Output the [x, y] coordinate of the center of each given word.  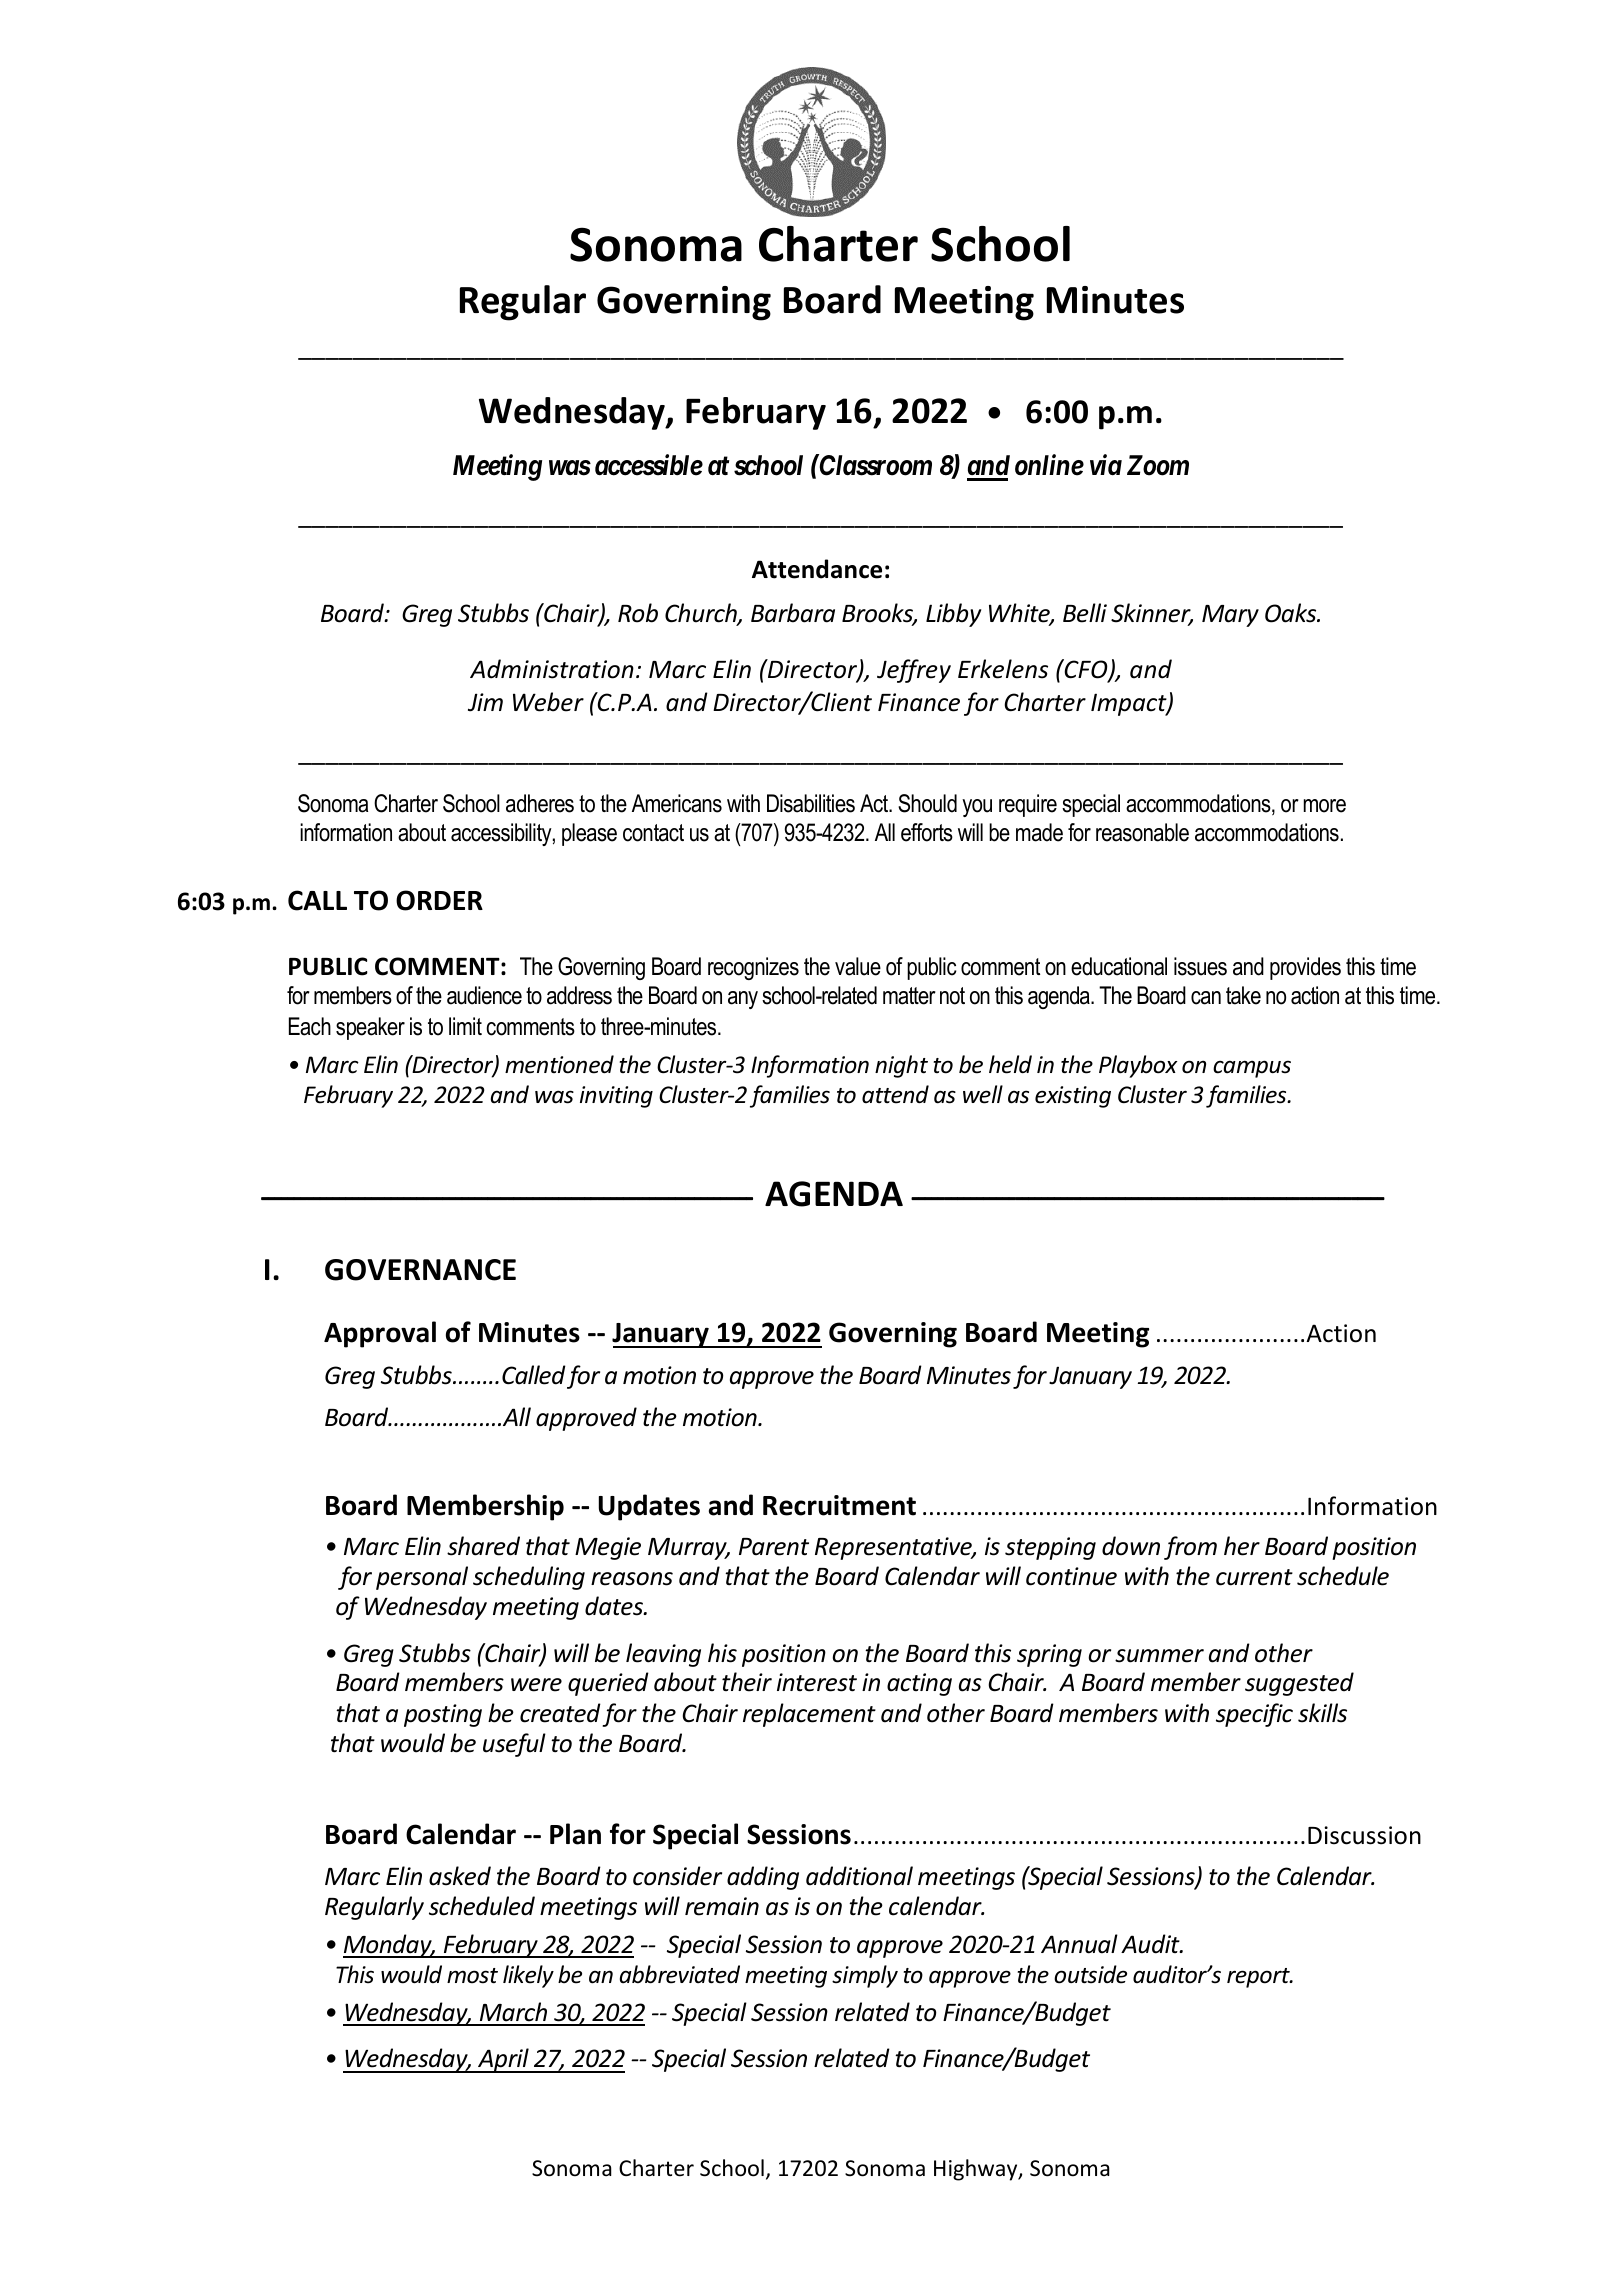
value [858, 966]
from [1190, 1548]
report [1259, 1978]
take [1243, 995]
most [472, 1976]
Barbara [793, 613]
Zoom [1158, 465]
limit [465, 1026]
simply [865, 1976]
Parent [774, 1547]
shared [483, 1546]
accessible [649, 465]
